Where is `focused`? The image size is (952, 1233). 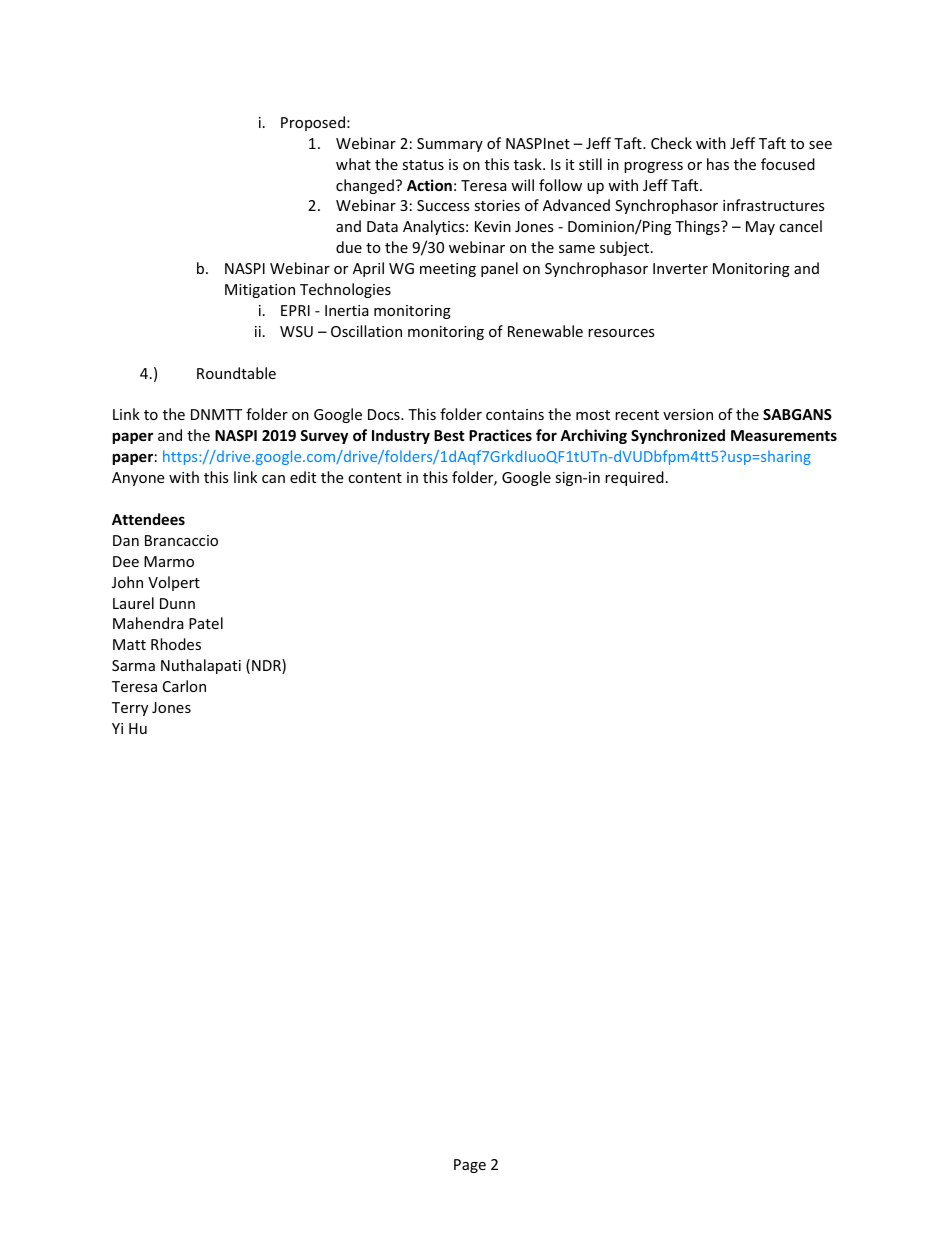 focused is located at coordinates (788, 164).
